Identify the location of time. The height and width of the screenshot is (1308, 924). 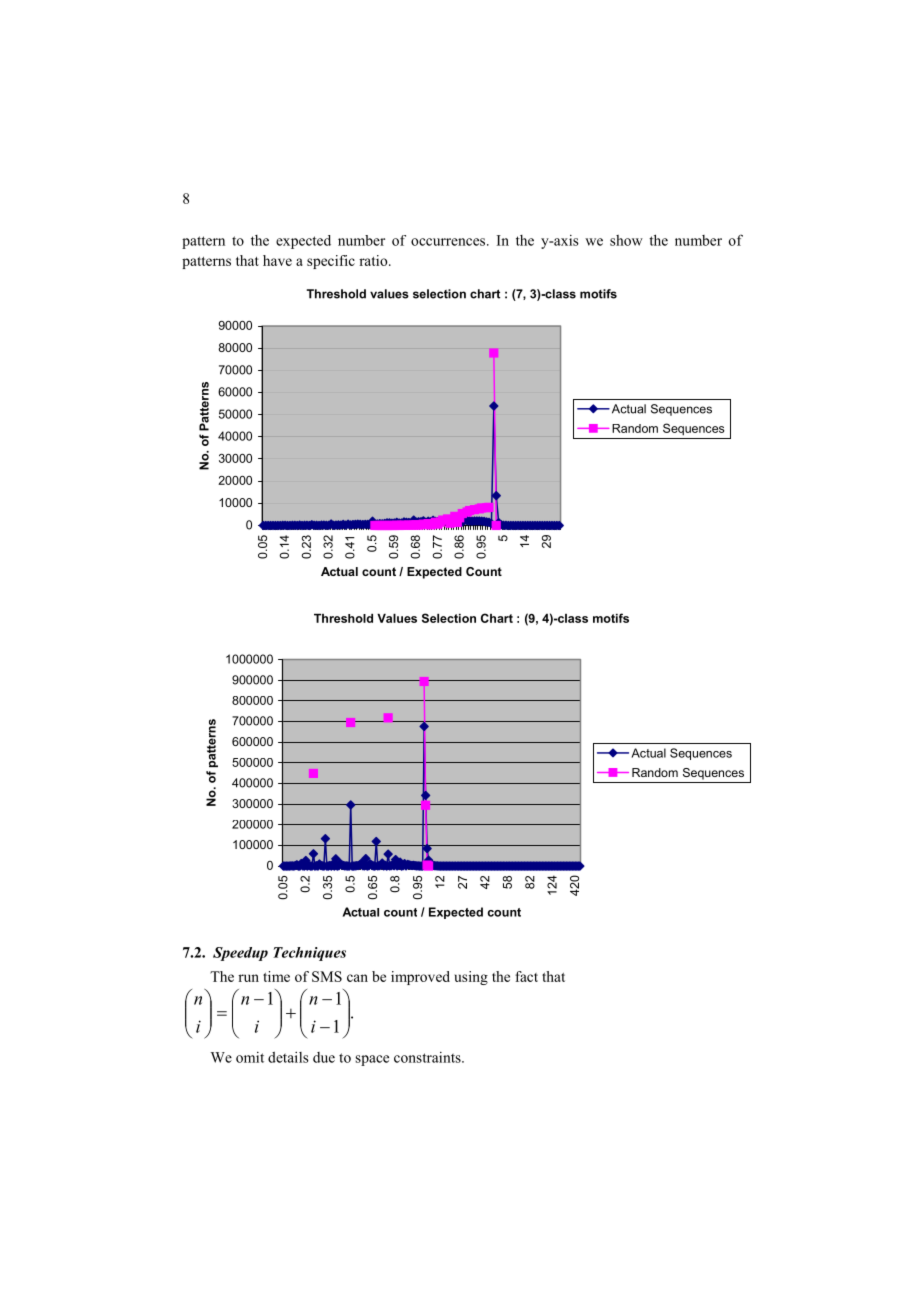
(276, 976).
